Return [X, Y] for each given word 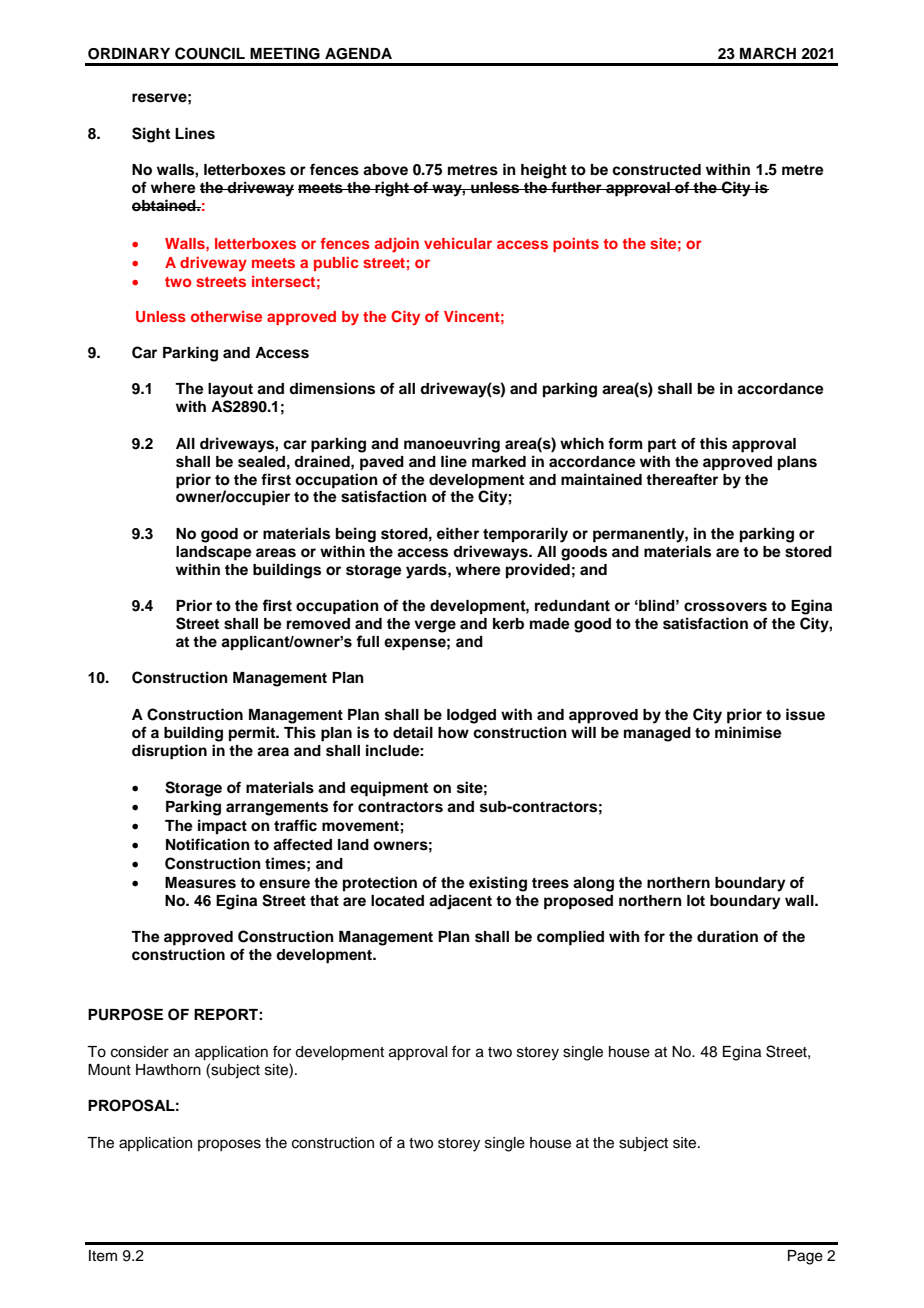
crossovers [725, 607]
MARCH [768, 53]
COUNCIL [210, 53]
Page [805, 1257]
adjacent [460, 902]
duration [727, 936]
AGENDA [358, 54]
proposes [229, 1145]
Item [103, 1256]
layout [230, 390]
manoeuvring [452, 445]
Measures [200, 883]
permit [253, 734]
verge [435, 626]
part [662, 446]
